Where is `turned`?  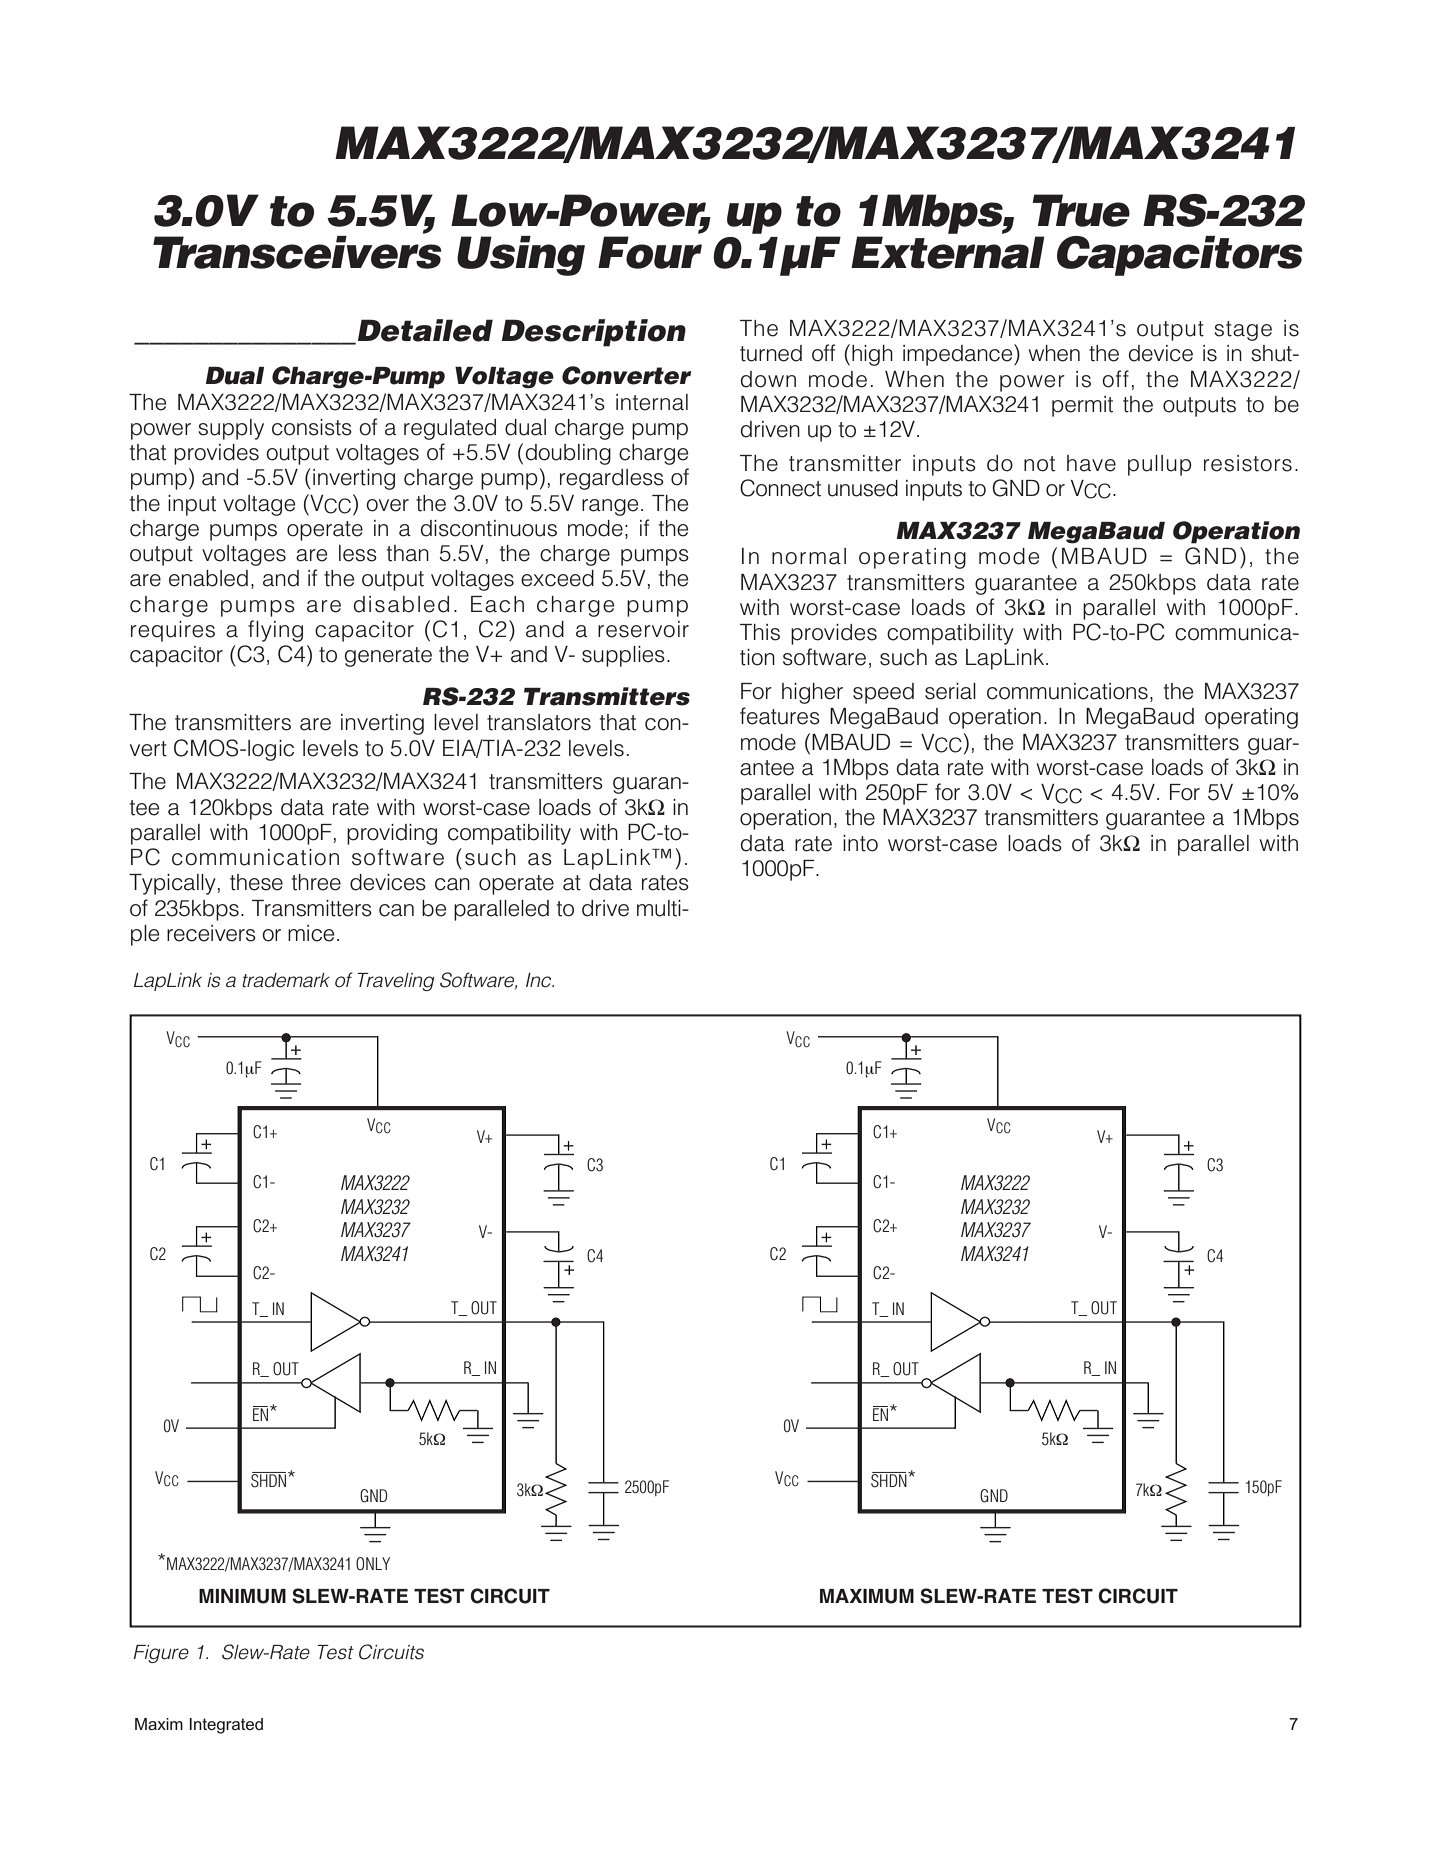
turned is located at coordinates (771, 353).
